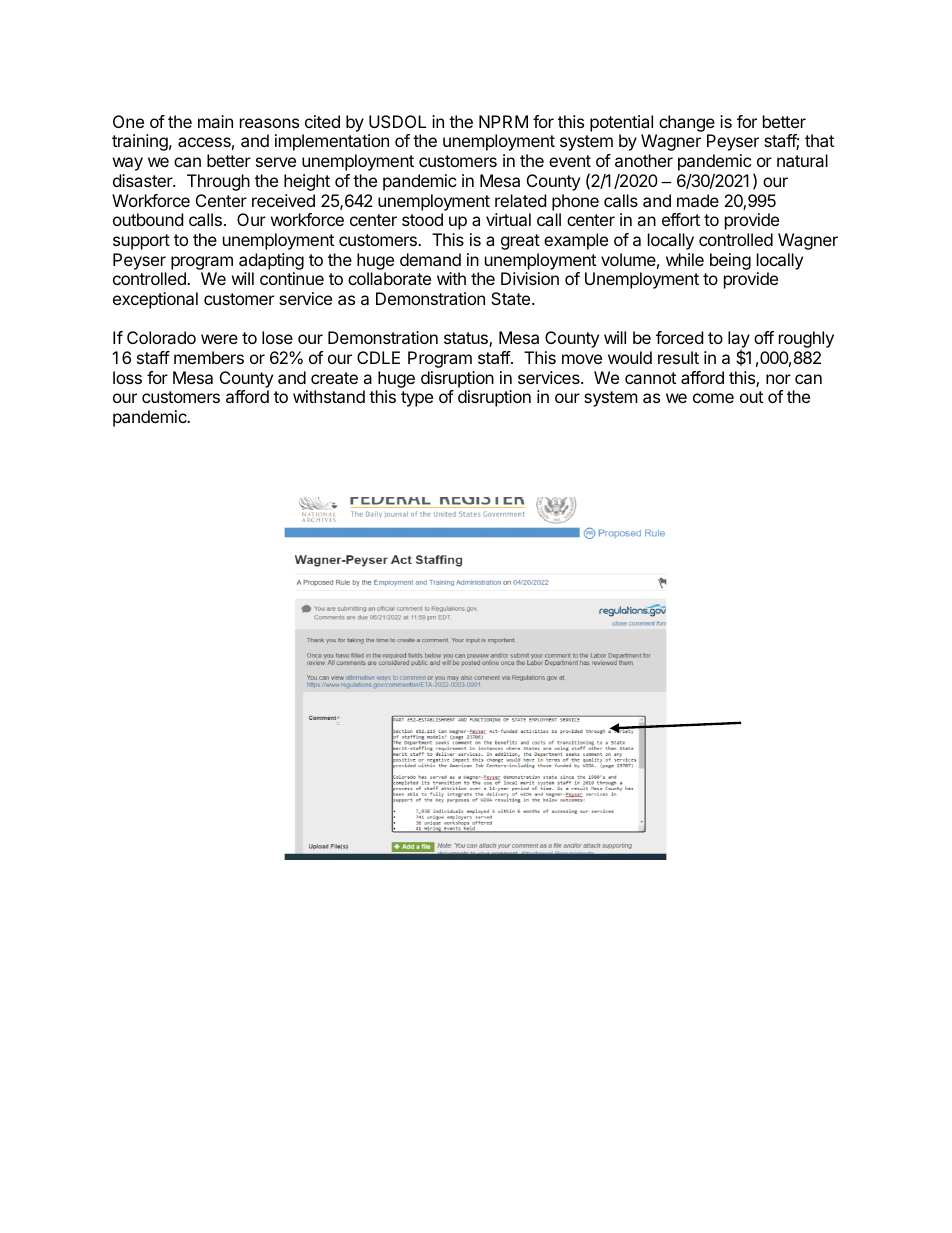  I want to click on effort, so click(681, 219).
